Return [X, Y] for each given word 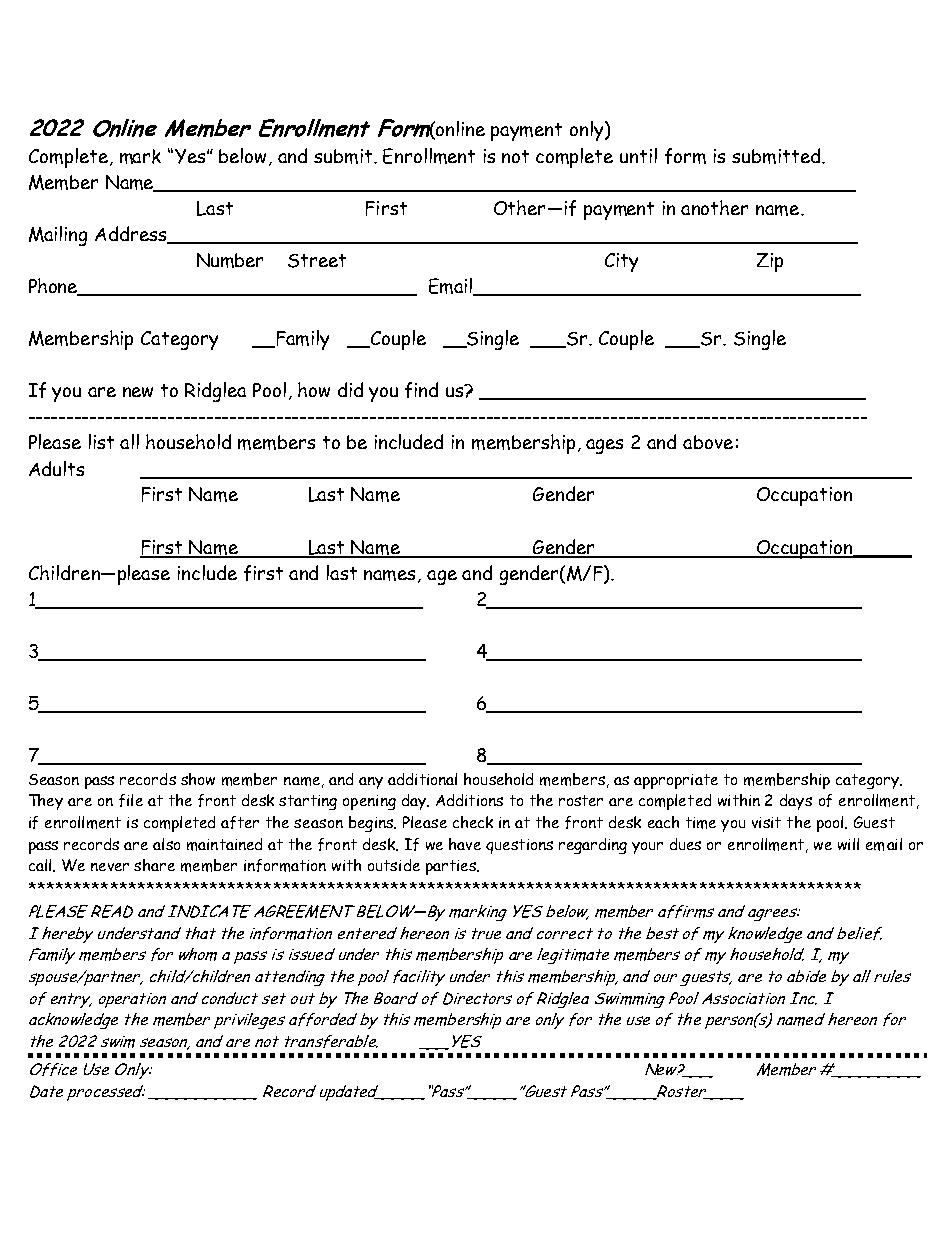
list [101, 441]
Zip [770, 262]
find [421, 390]
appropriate [676, 781]
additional [422, 779]
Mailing [58, 236]
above [708, 442]
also [166, 844]
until [638, 155]
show [198, 779]
